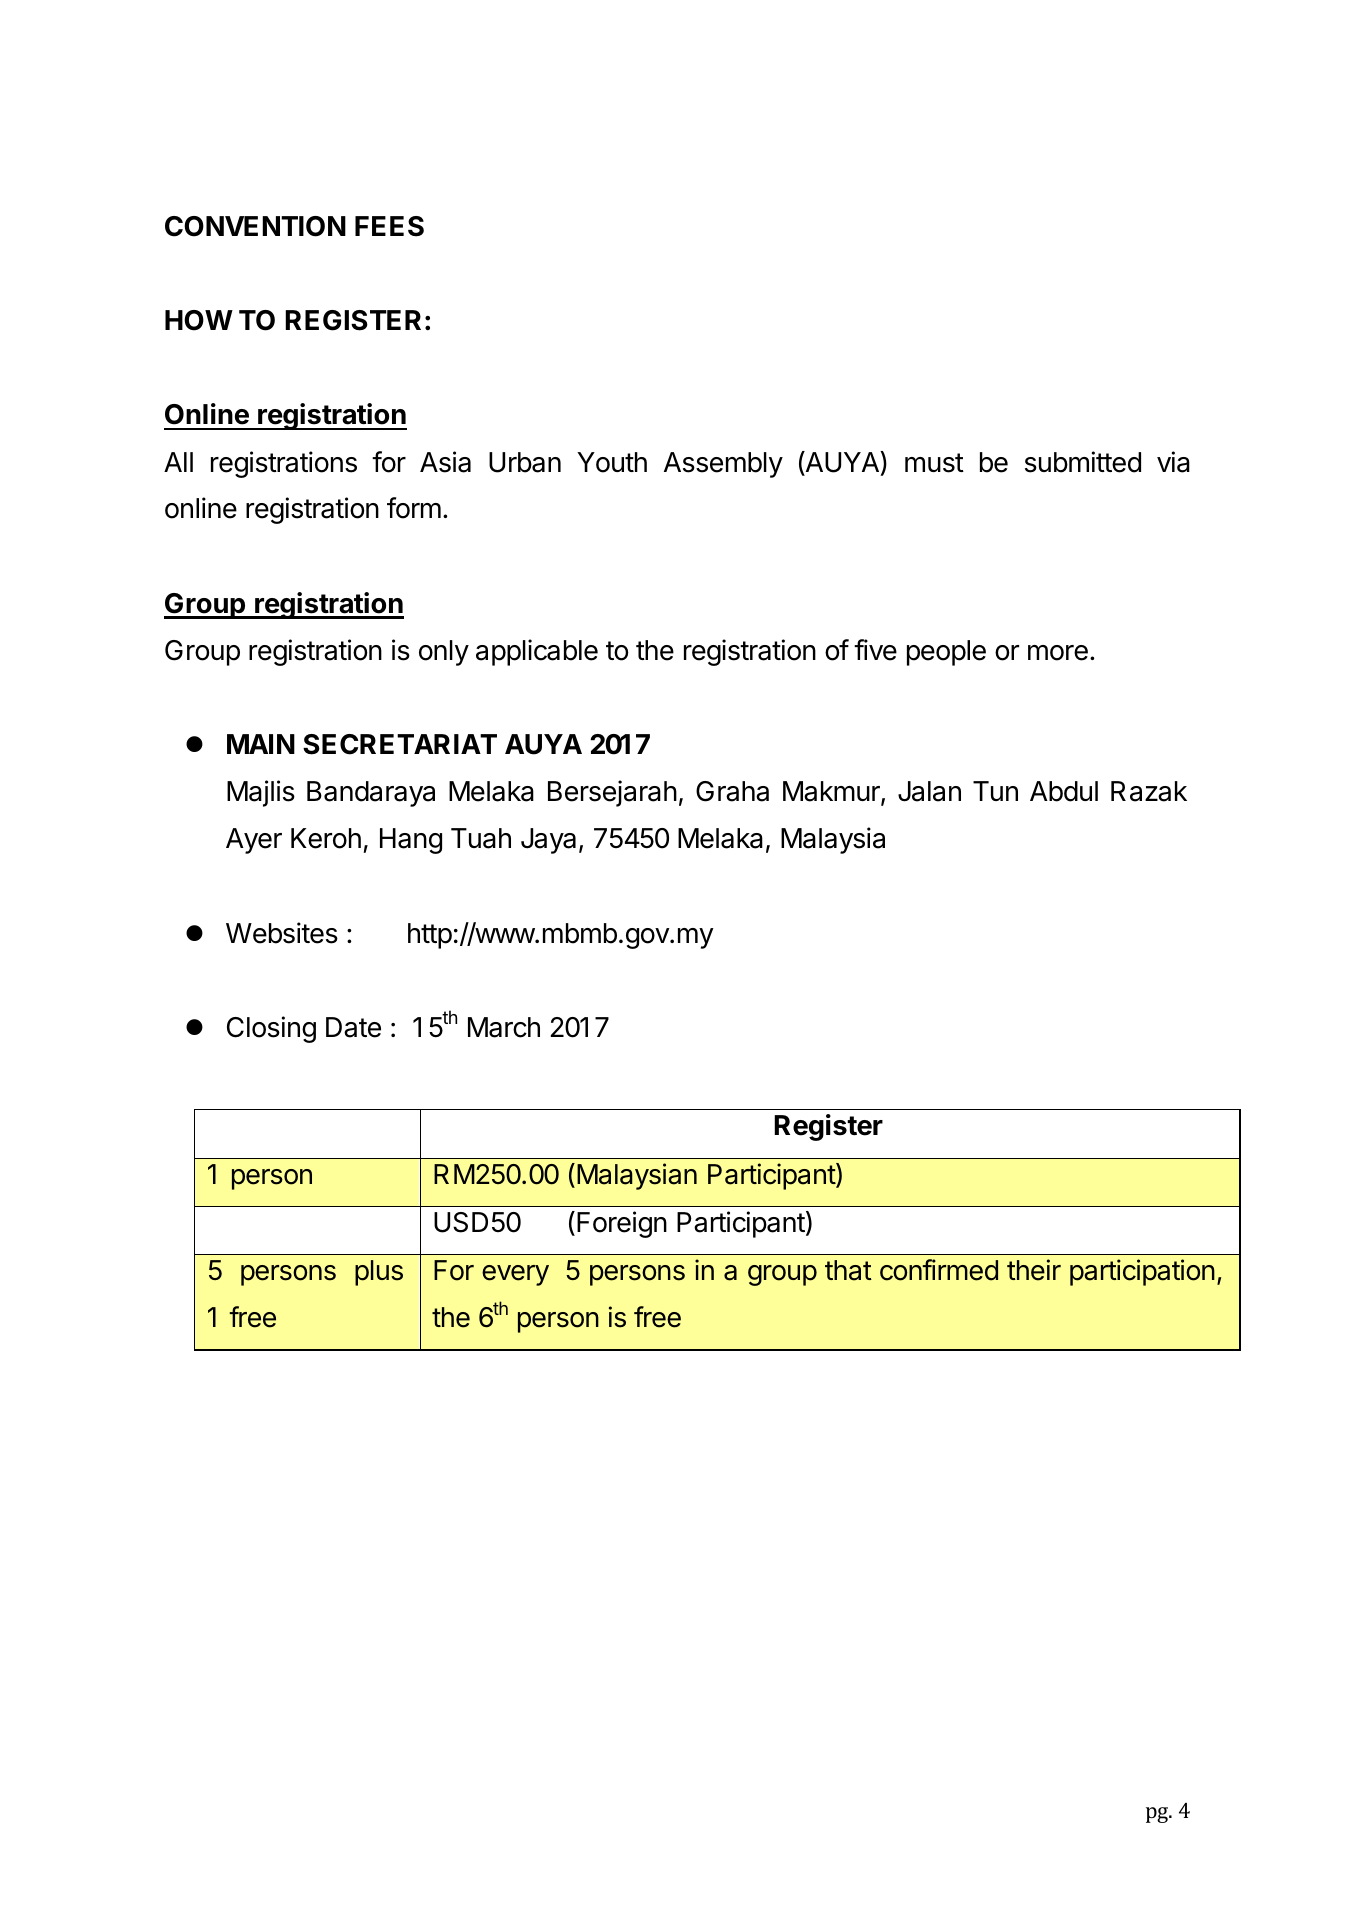  Describe the element at coordinates (379, 1273) in the screenshot. I see `plus` at that location.
